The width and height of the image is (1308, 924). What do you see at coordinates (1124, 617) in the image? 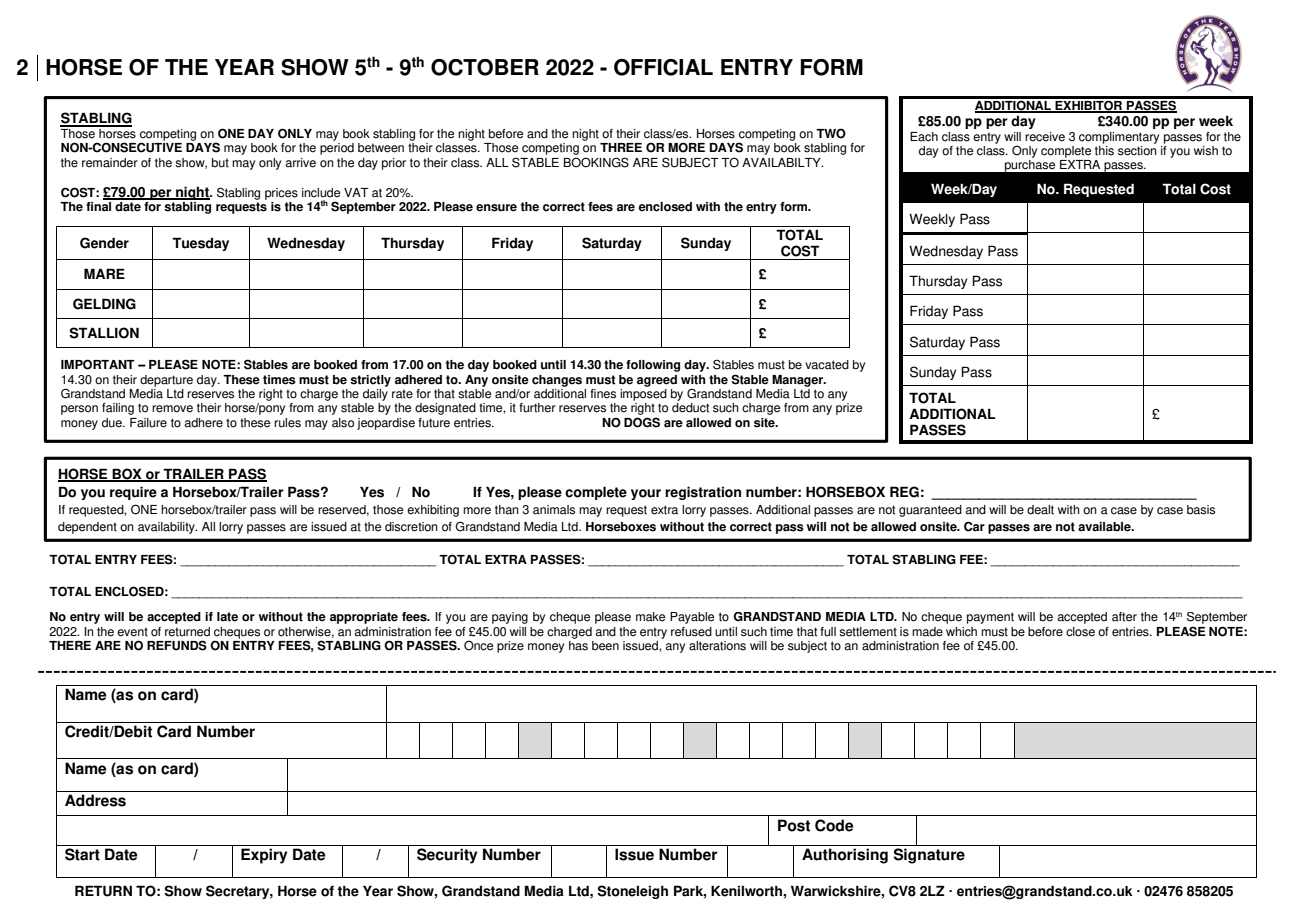
I see `after` at bounding box center [1124, 617].
